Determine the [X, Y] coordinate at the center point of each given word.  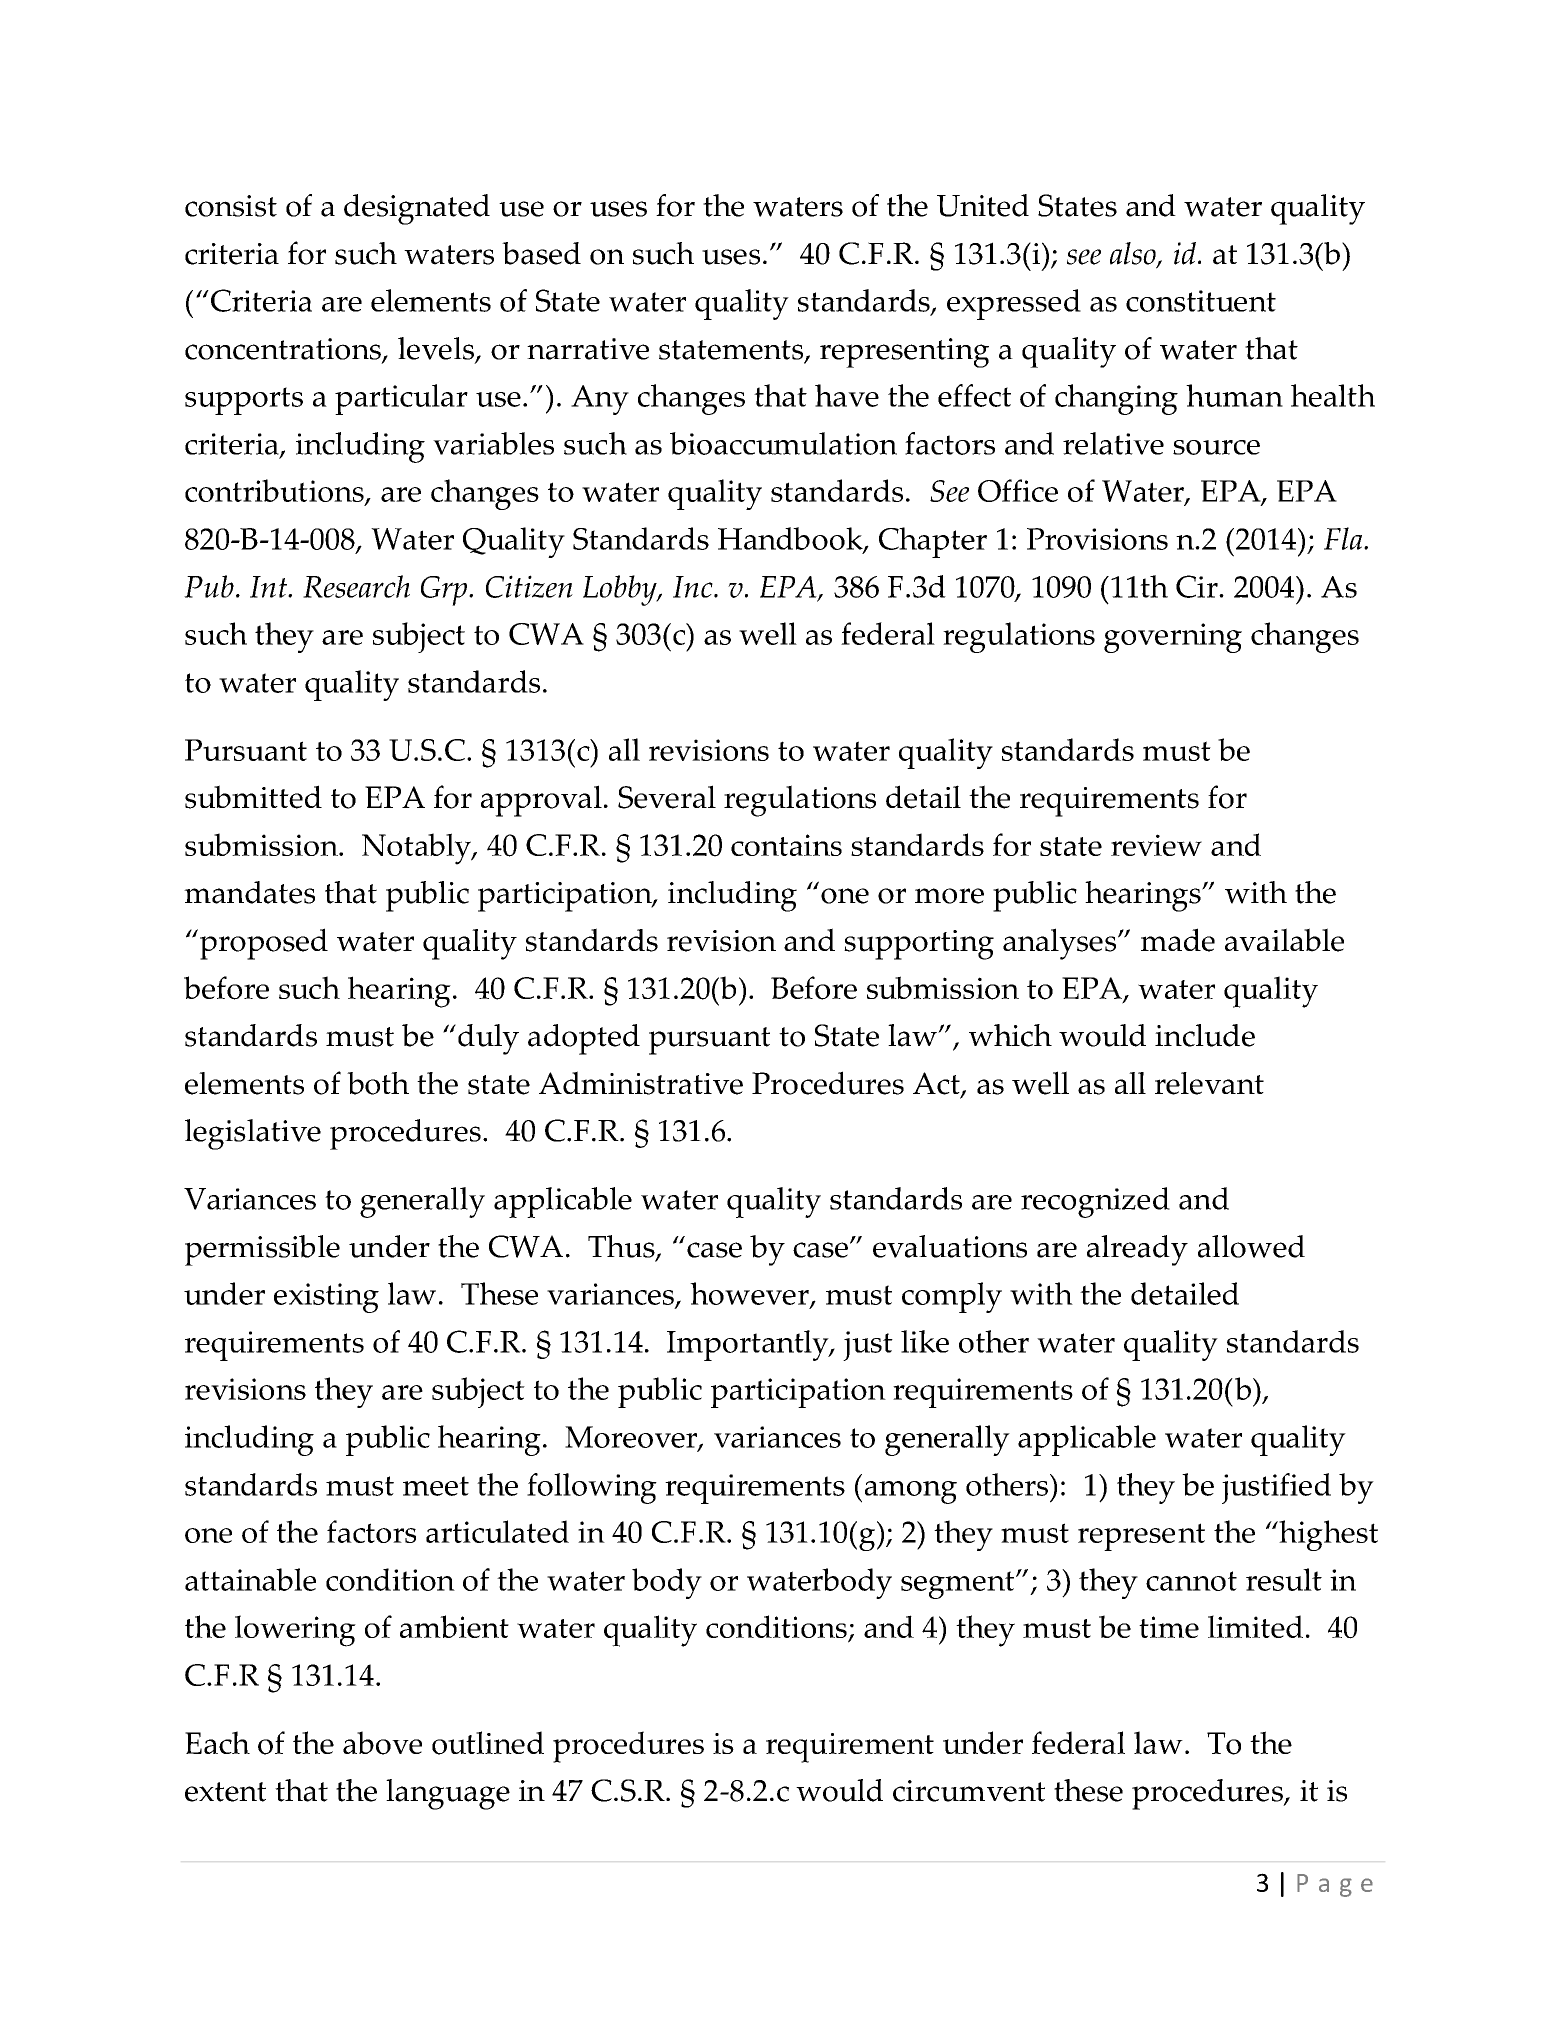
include [1205, 1035]
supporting [919, 945]
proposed [264, 944]
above [382, 1743]
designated [417, 209]
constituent [1201, 301]
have [847, 395]
